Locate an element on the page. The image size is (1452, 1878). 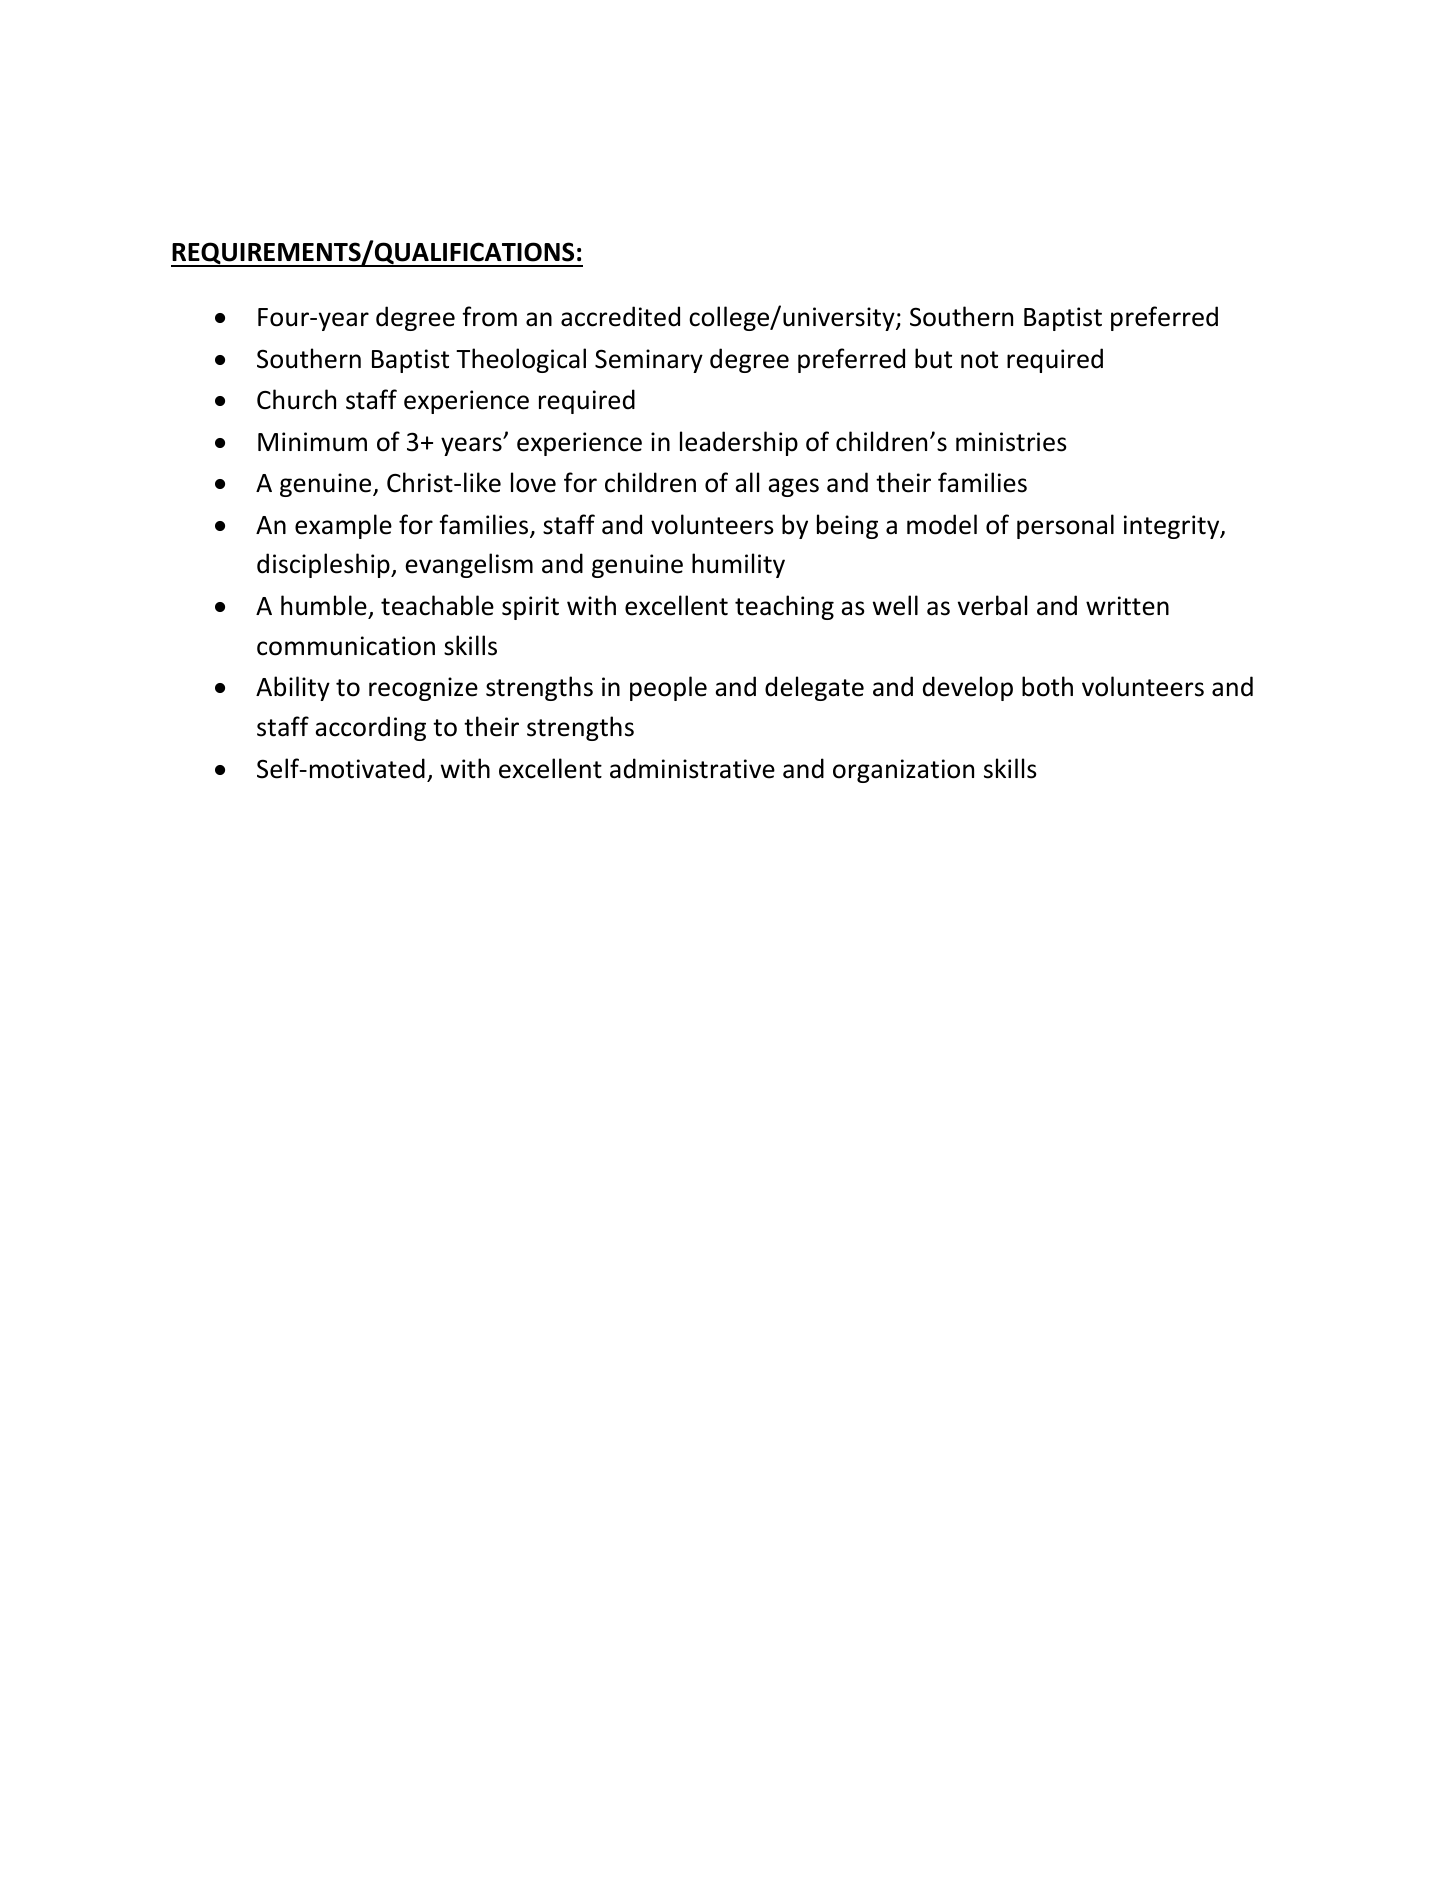
from is located at coordinates (489, 316).
